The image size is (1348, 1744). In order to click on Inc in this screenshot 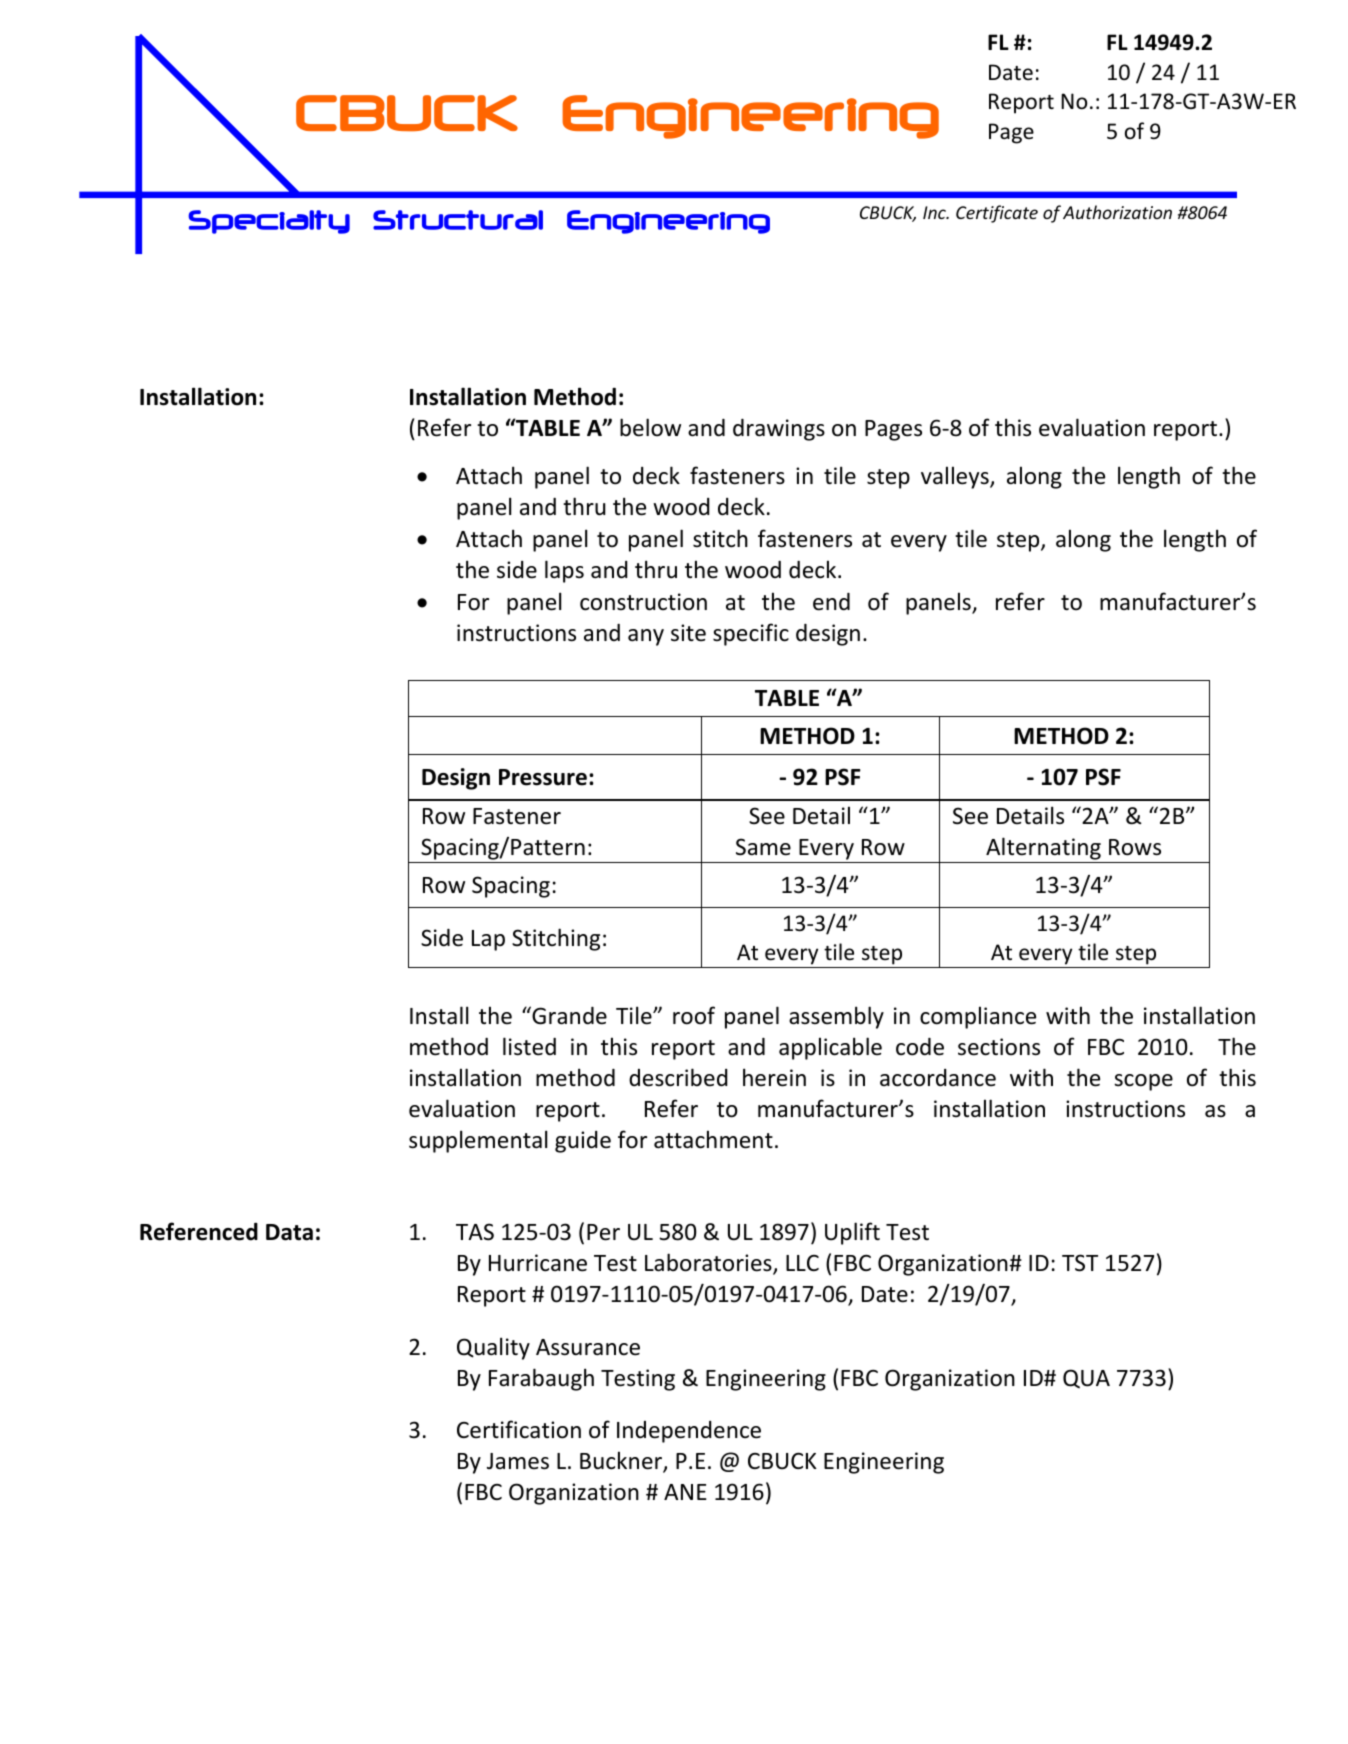, I will do `click(935, 212)`.
